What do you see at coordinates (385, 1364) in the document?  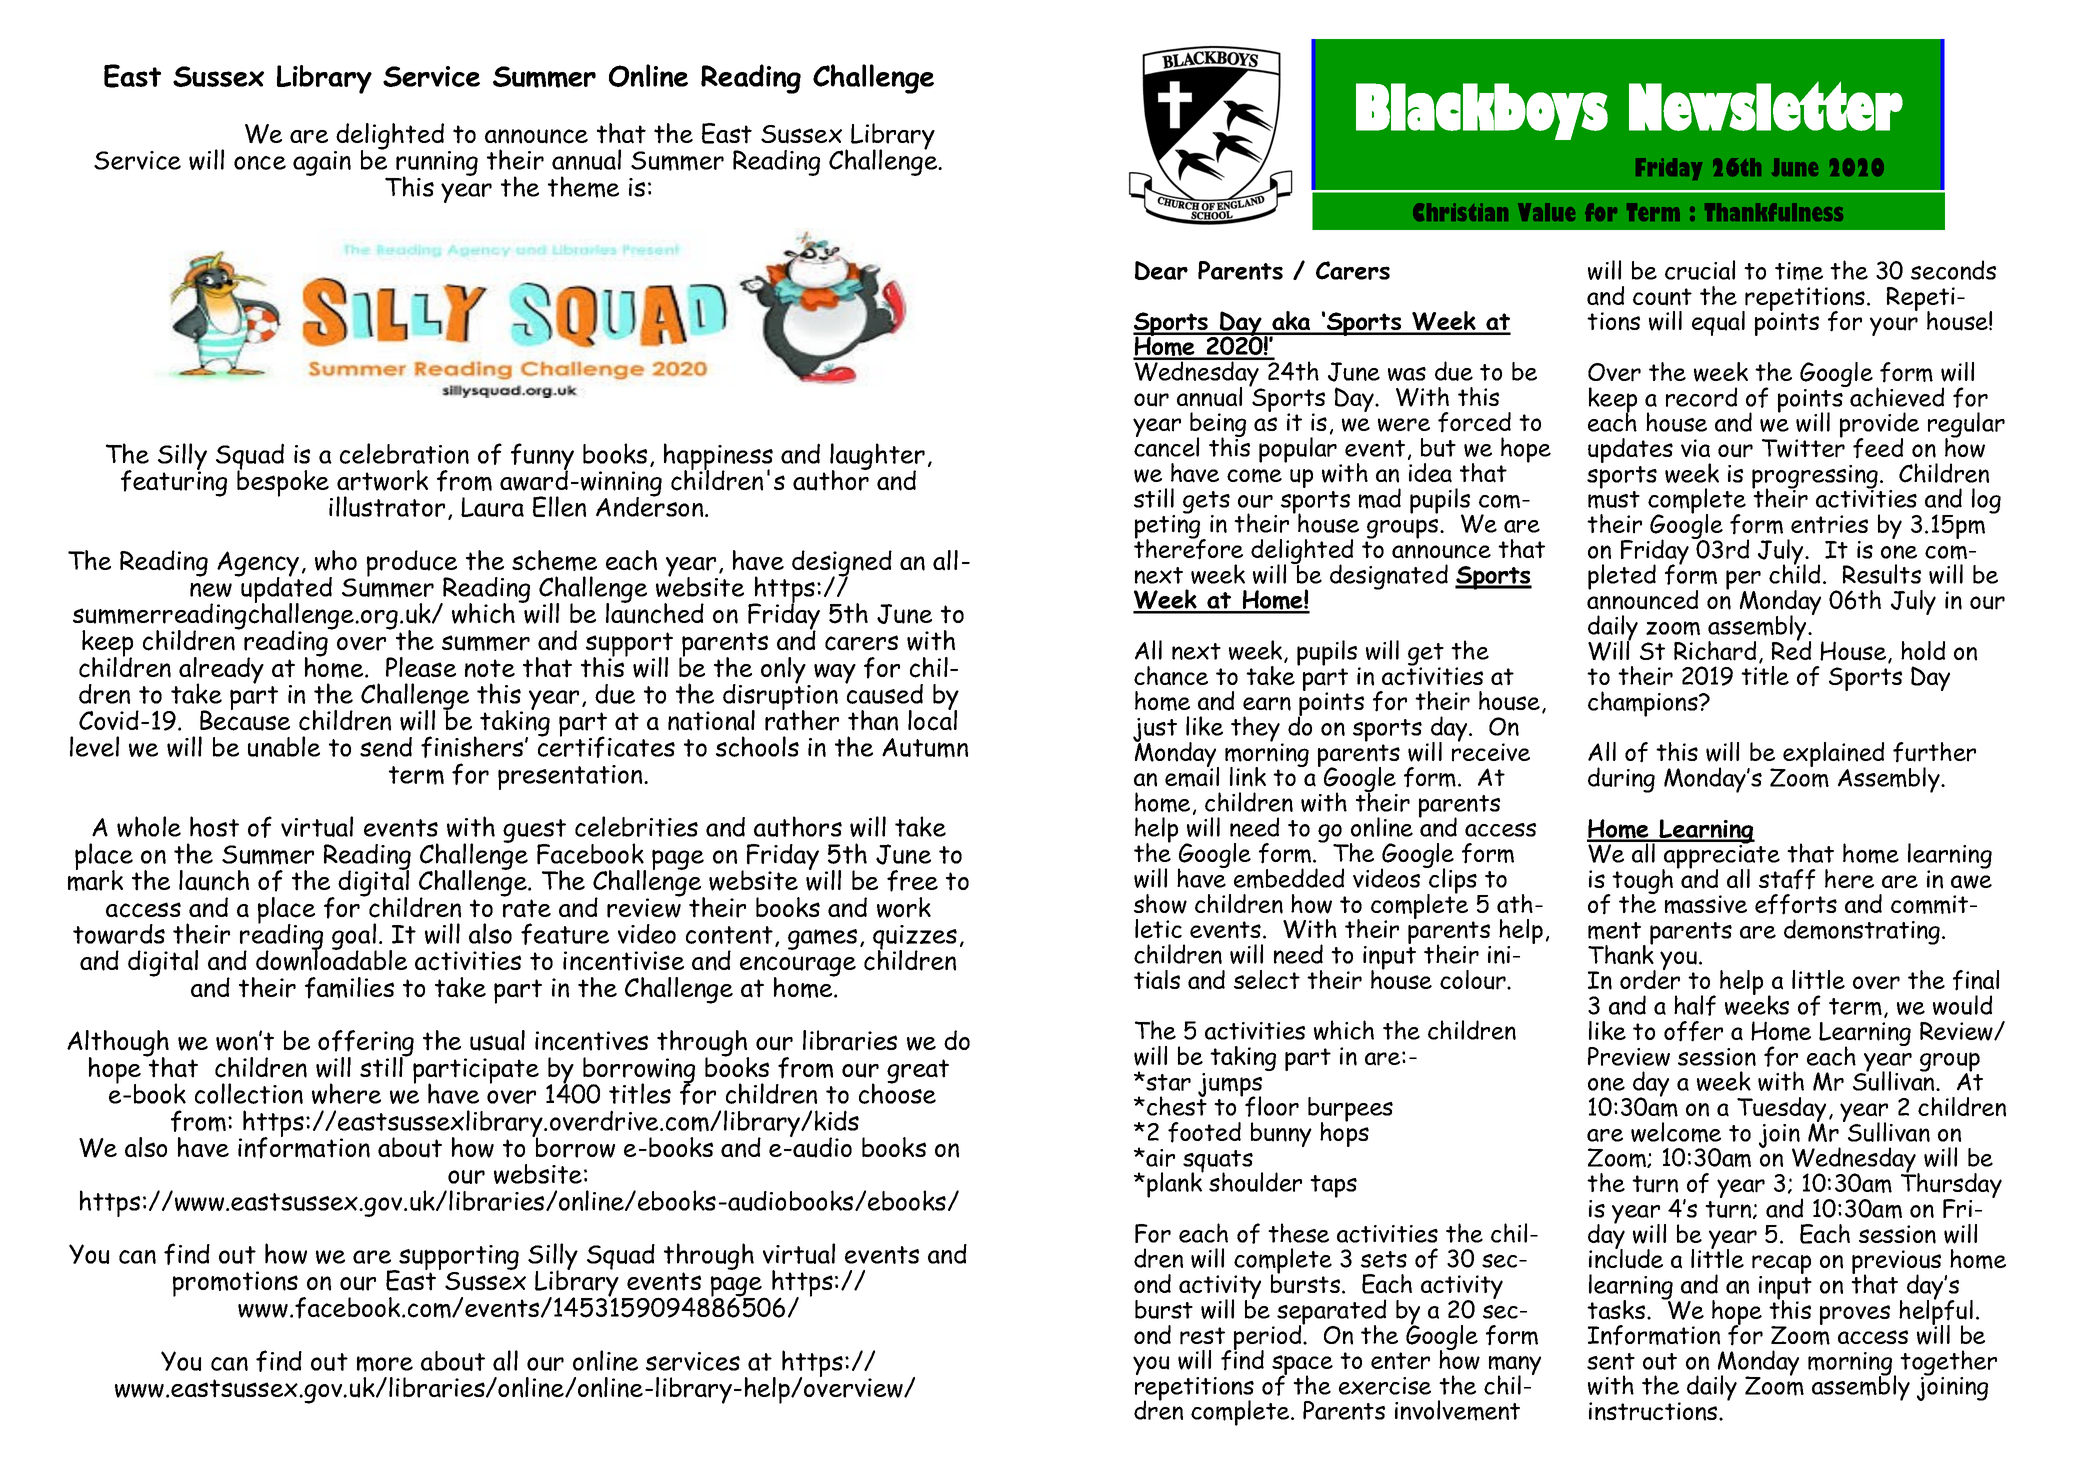 I see `more` at bounding box center [385, 1364].
